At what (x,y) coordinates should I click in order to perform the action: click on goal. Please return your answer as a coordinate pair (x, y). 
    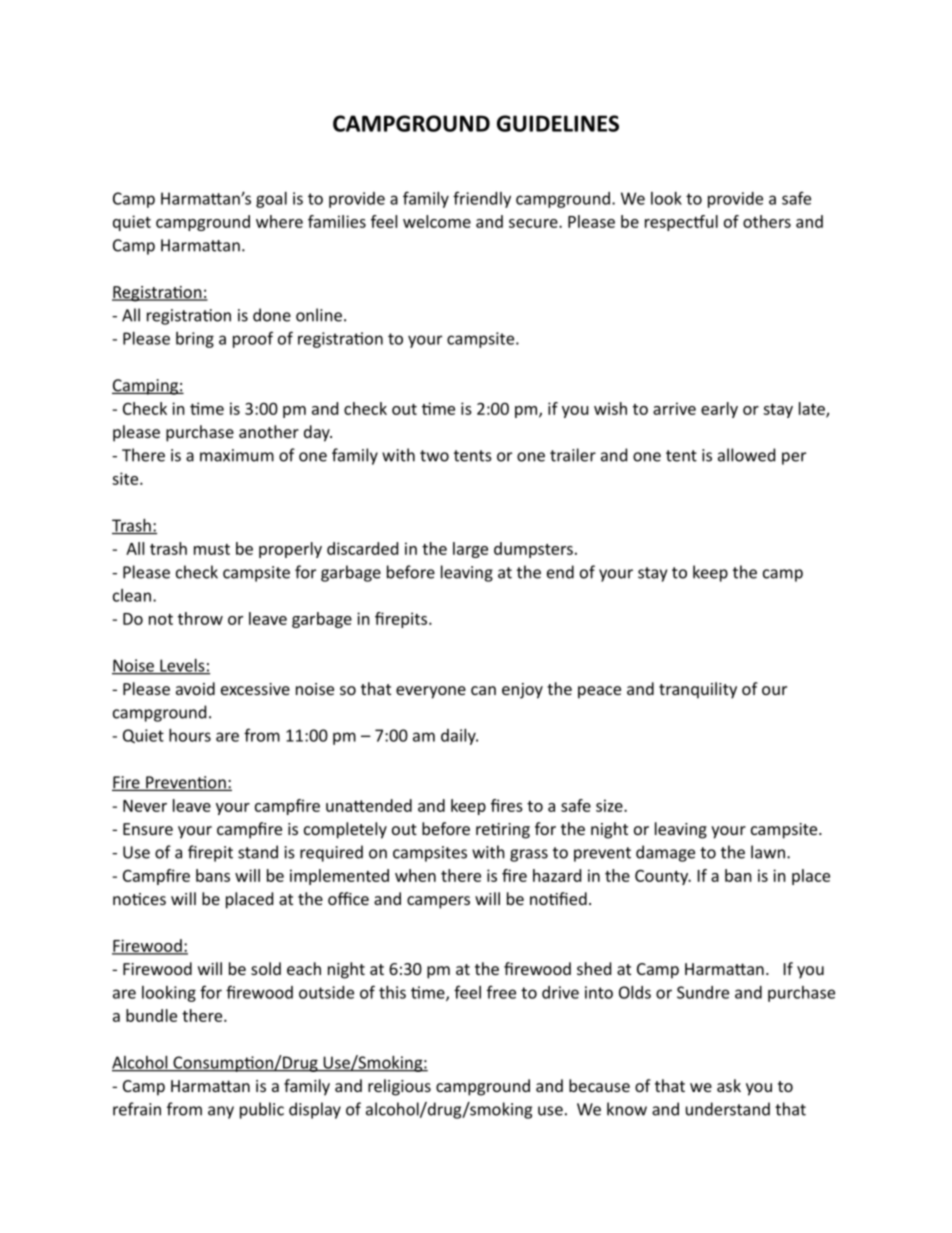
    Looking at the image, I should click on (271, 200).
